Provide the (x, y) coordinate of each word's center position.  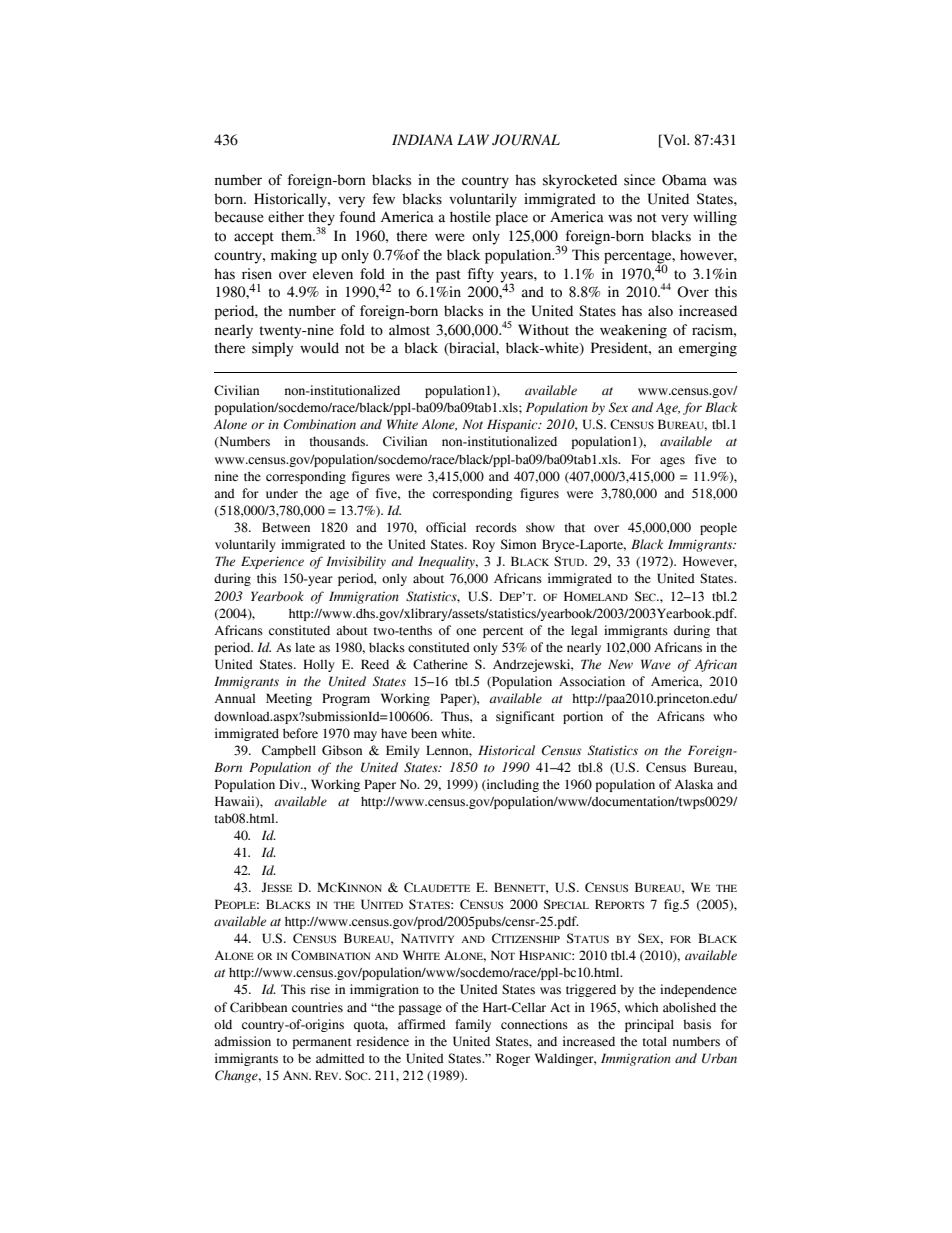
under (282, 493)
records (496, 528)
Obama (684, 180)
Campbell (289, 751)
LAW (473, 139)
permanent (322, 1043)
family (473, 1025)
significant (525, 717)
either (286, 217)
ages (672, 462)
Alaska (694, 784)
